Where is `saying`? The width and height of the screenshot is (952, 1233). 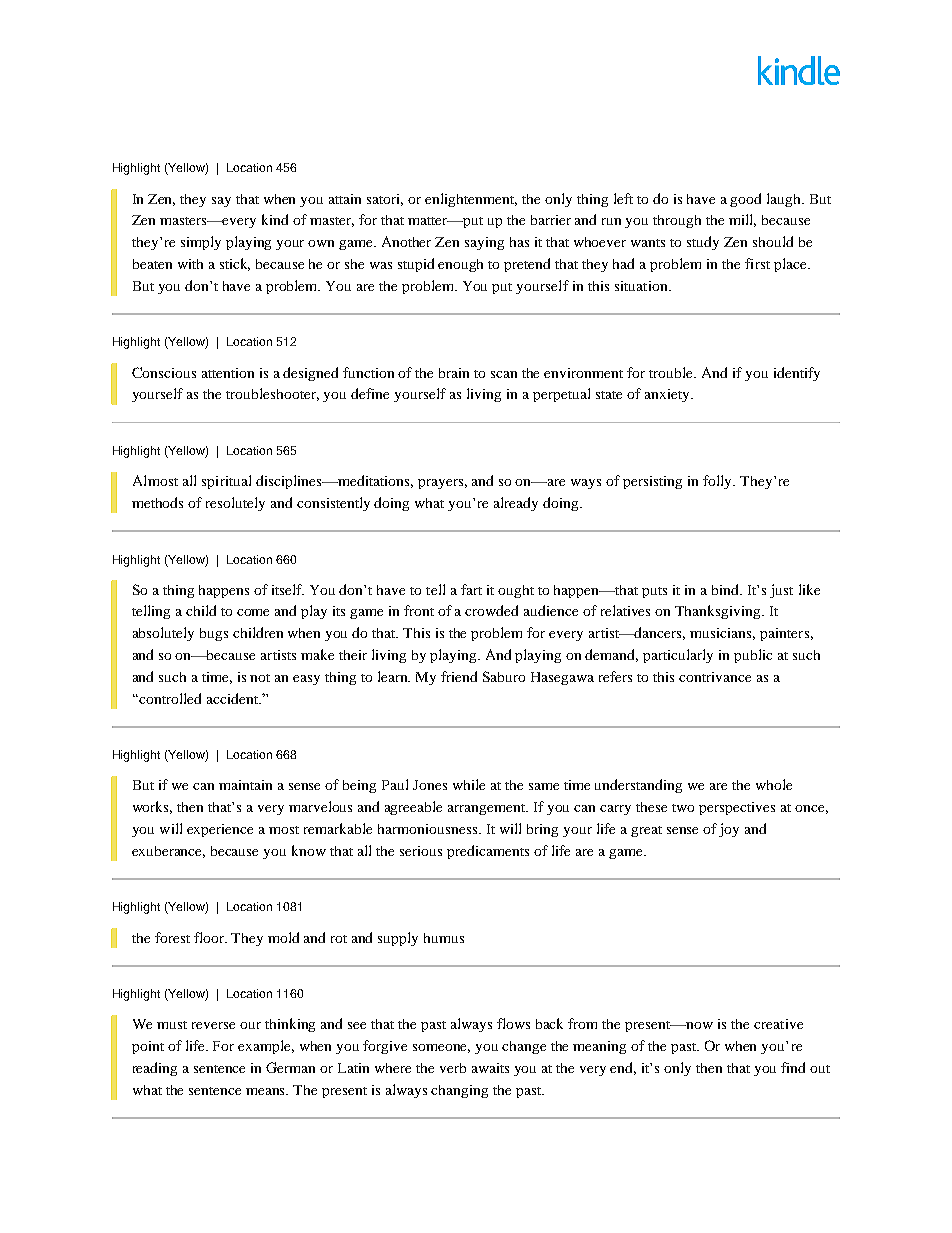 saying is located at coordinates (484, 243).
